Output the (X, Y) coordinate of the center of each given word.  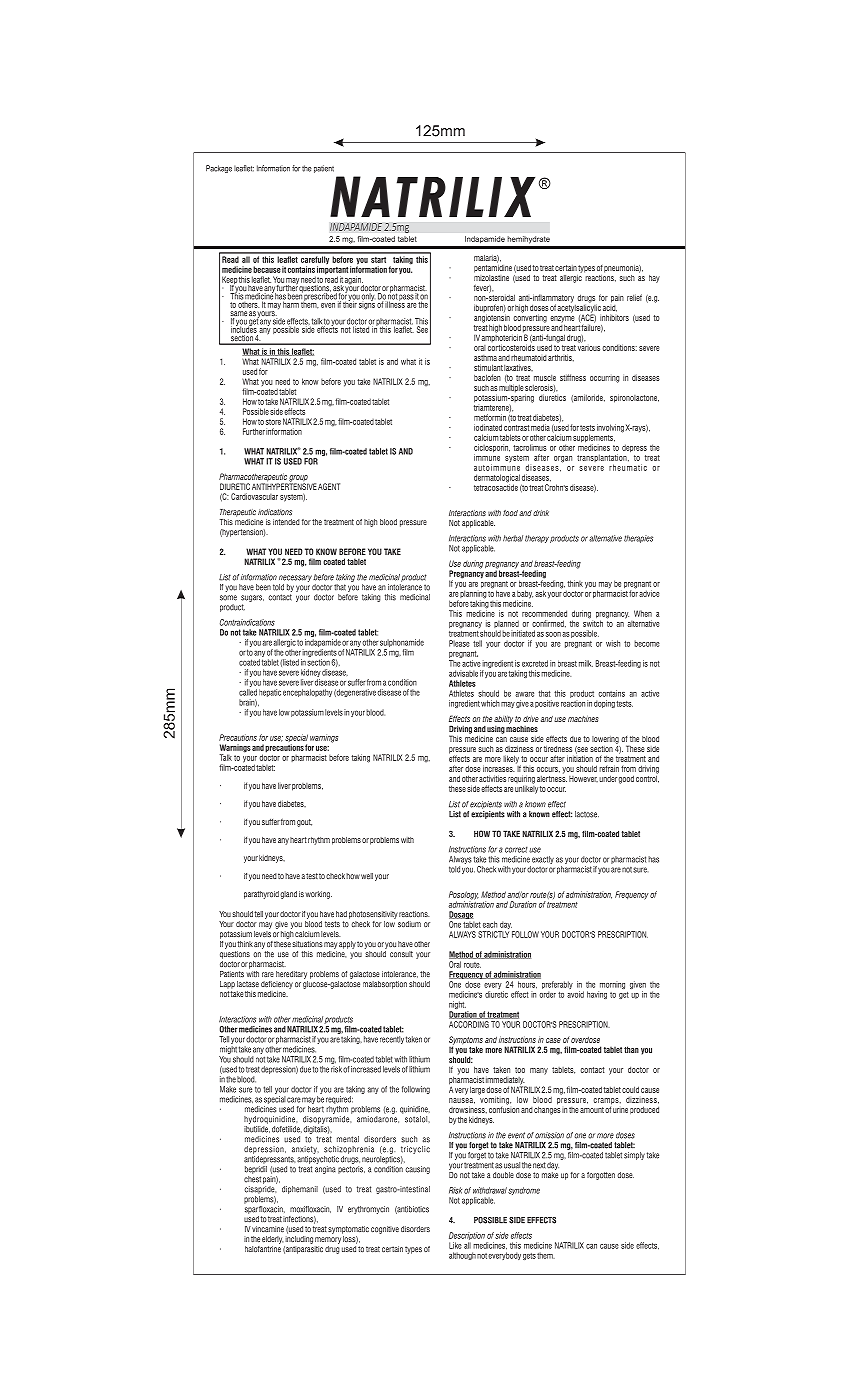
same (239, 315)
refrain (609, 768)
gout (304, 823)
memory (328, 1240)
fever (482, 288)
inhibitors (614, 317)
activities (492, 778)
